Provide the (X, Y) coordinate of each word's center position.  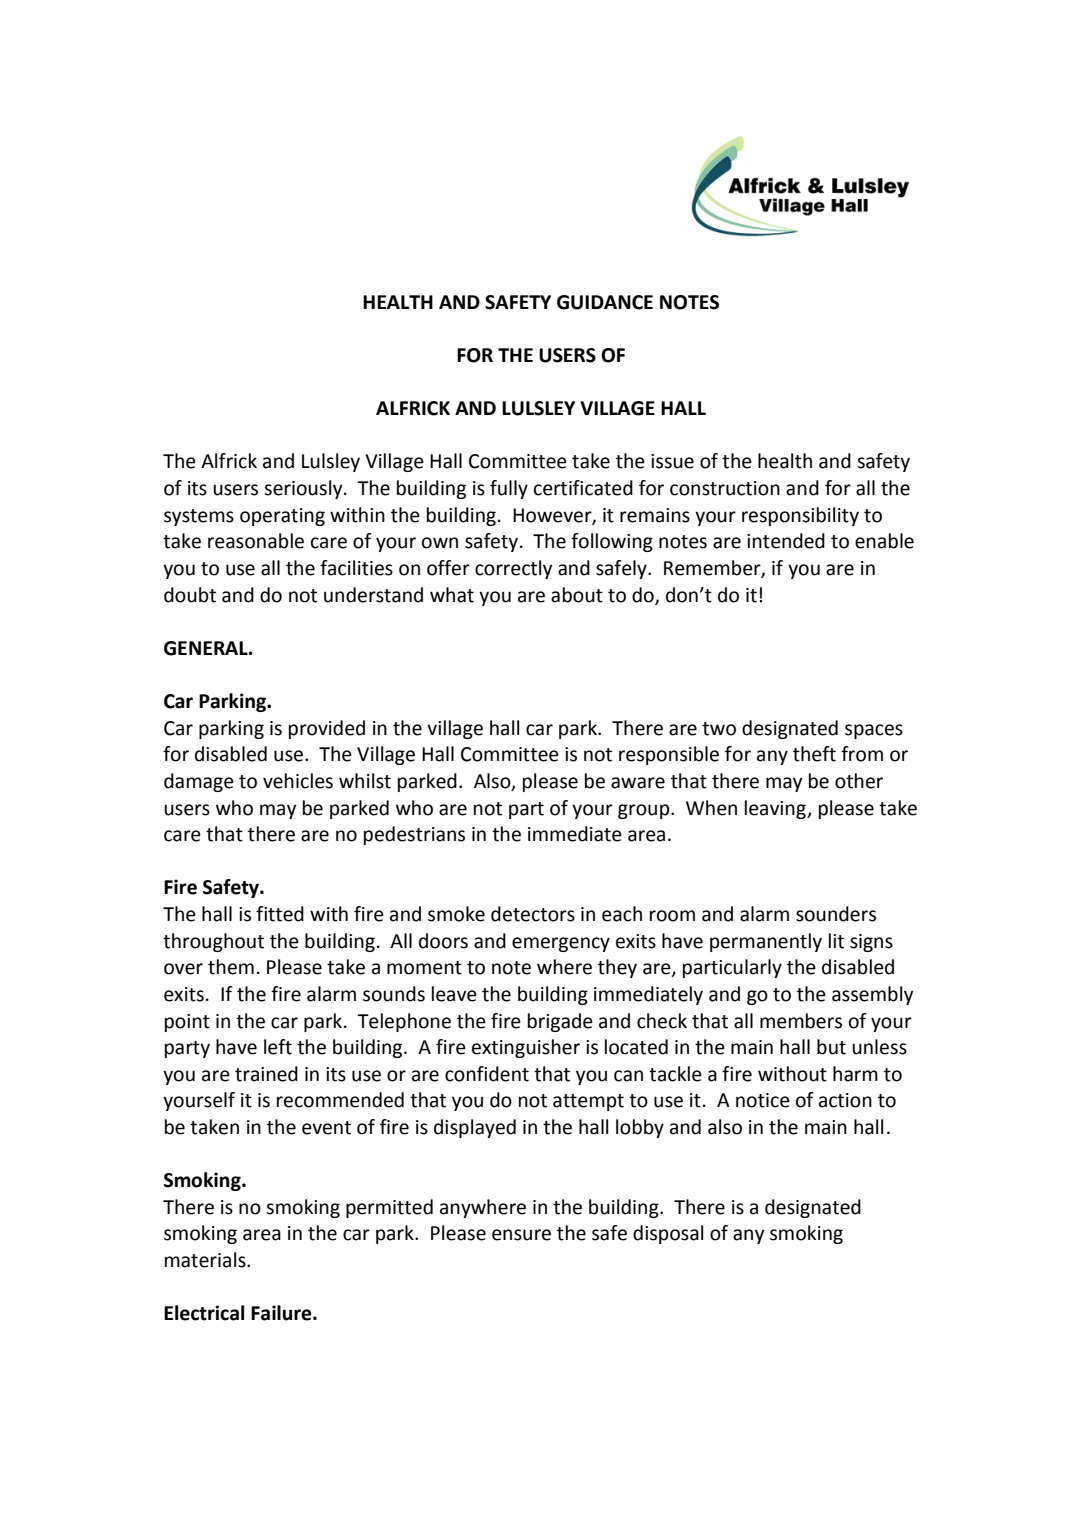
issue (672, 461)
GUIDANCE (605, 302)
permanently (766, 942)
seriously (304, 489)
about (577, 595)
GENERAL (207, 648)
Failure (282, 1313)
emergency (561, 944)
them (231, 967)
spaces (874, 731)
